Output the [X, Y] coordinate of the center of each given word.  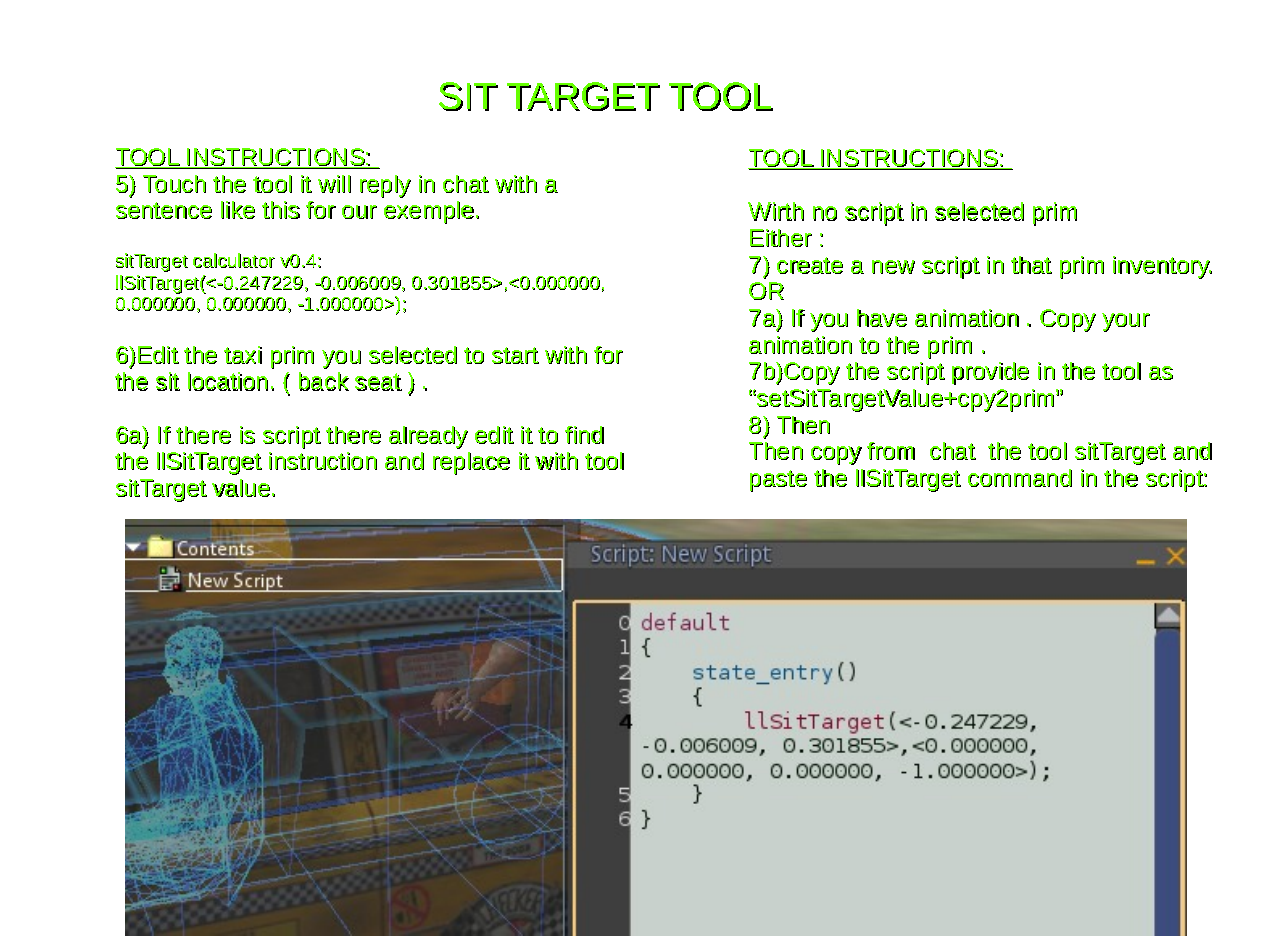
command [1020, 478]
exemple [430, 212]
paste [778, 481]
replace [471, 463]
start [515, 355]
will [334, 184]
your [1126, 322]
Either [781, 238]
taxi [243, 355]
